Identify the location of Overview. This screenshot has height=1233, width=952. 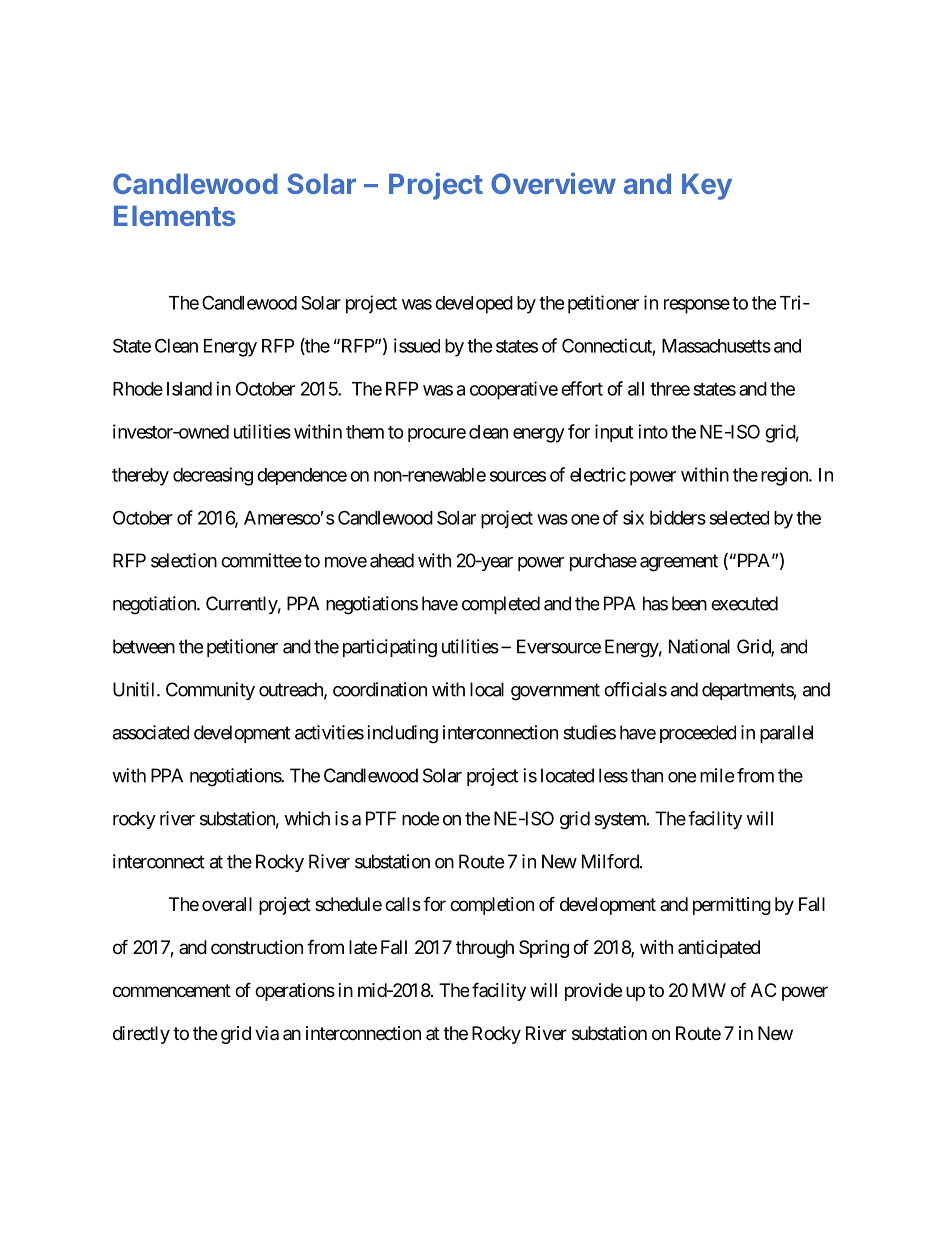
(553, 183).
